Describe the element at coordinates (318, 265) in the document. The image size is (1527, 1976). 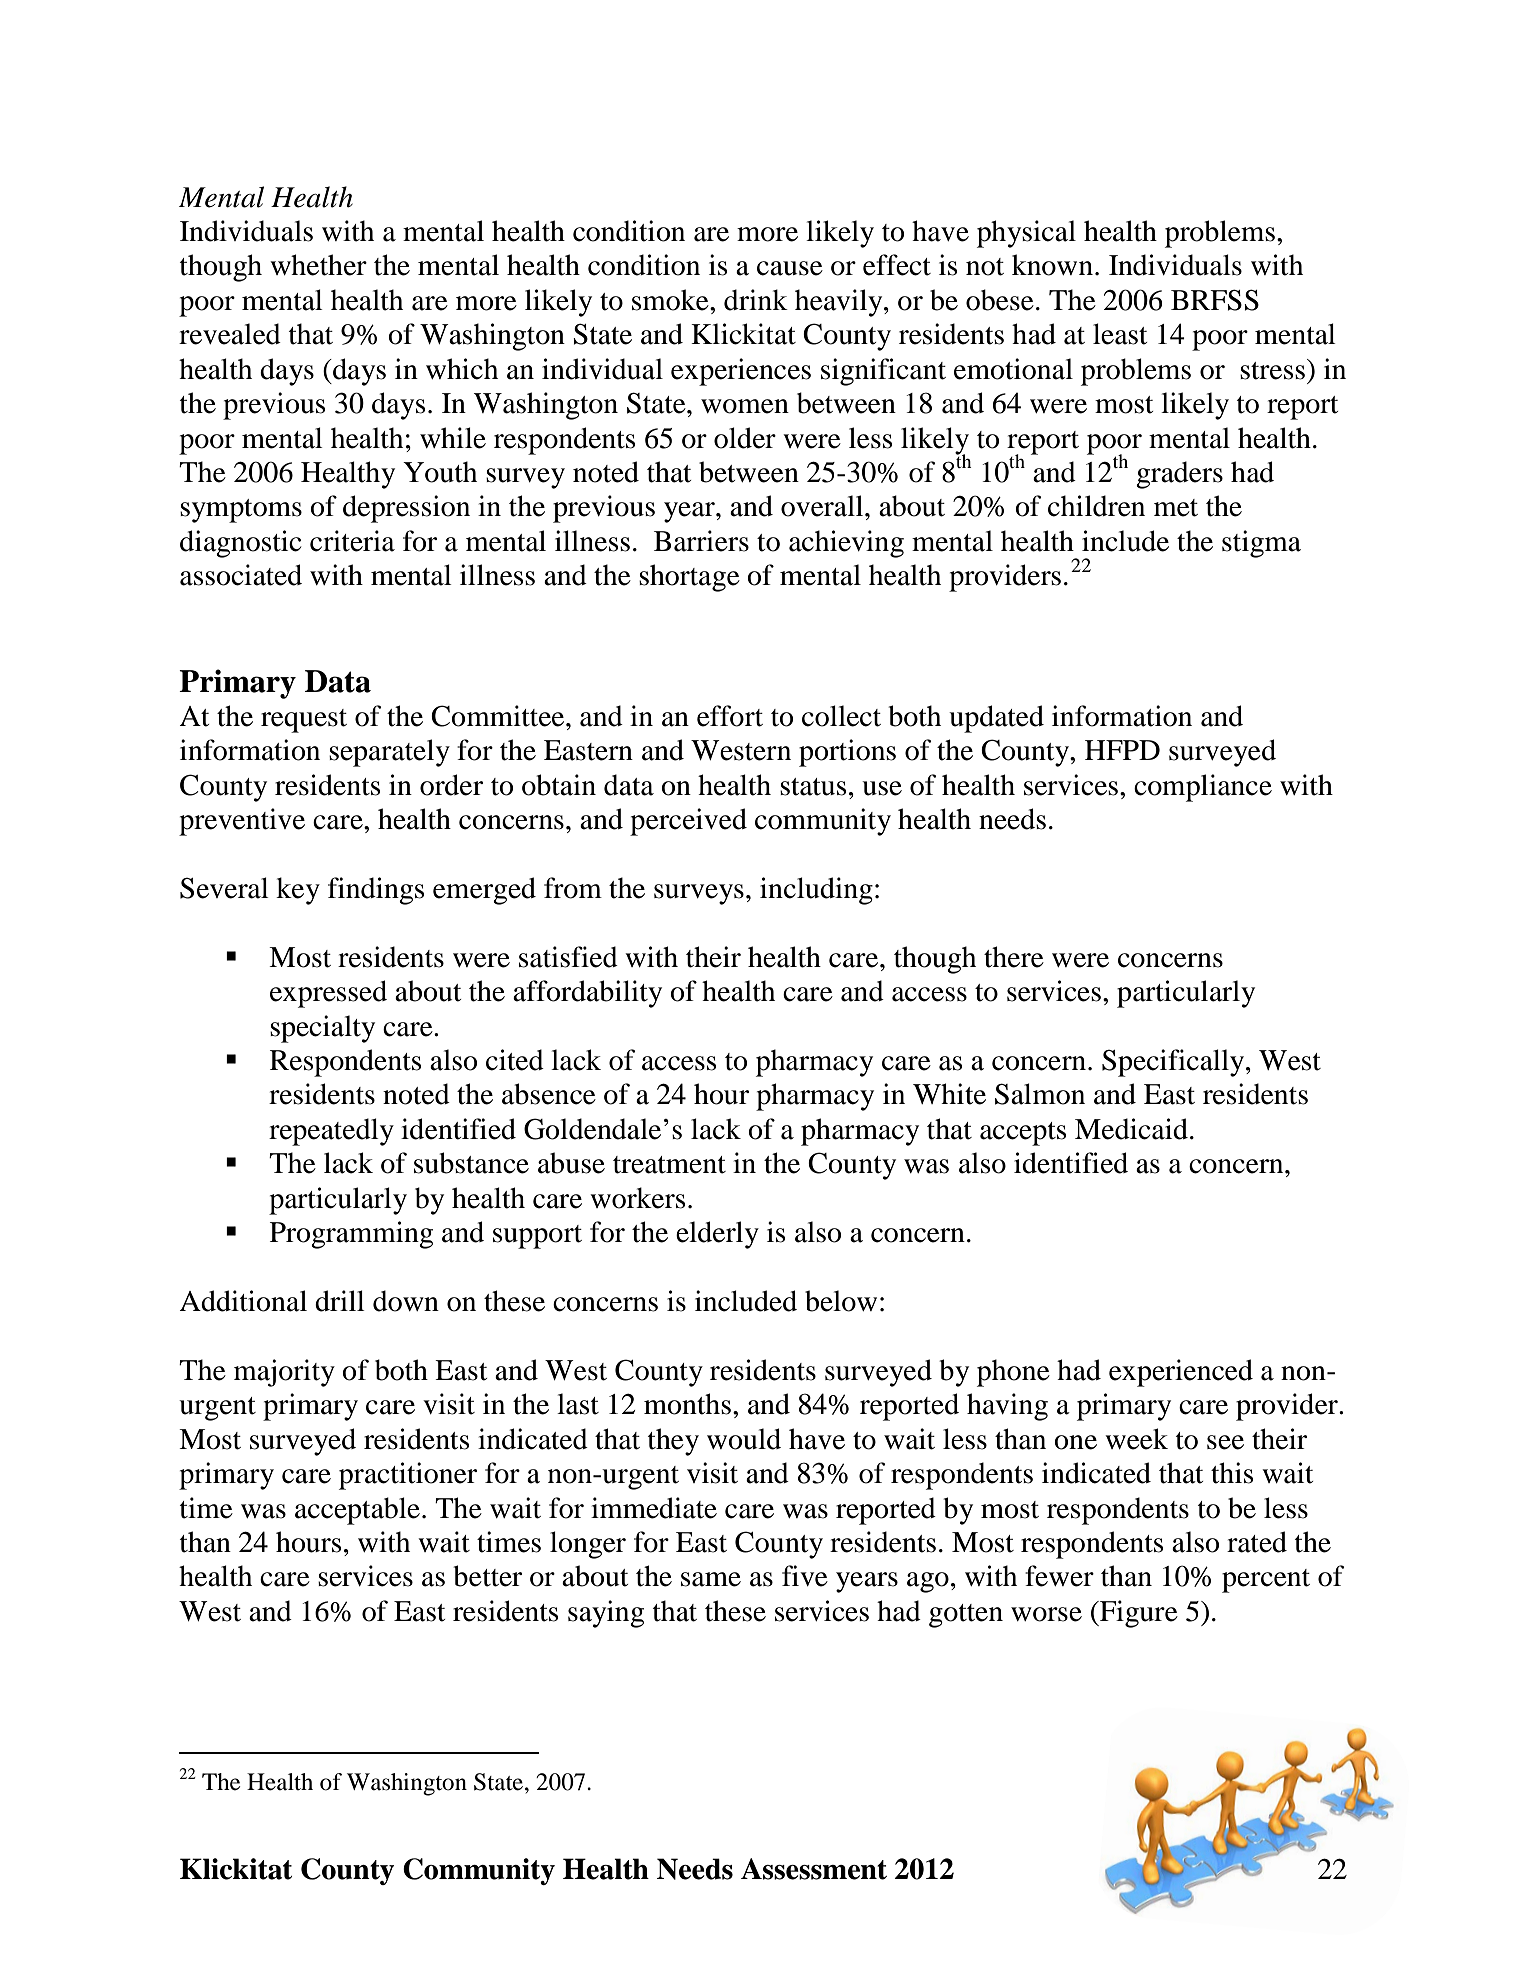
I see `whether` at that location.
